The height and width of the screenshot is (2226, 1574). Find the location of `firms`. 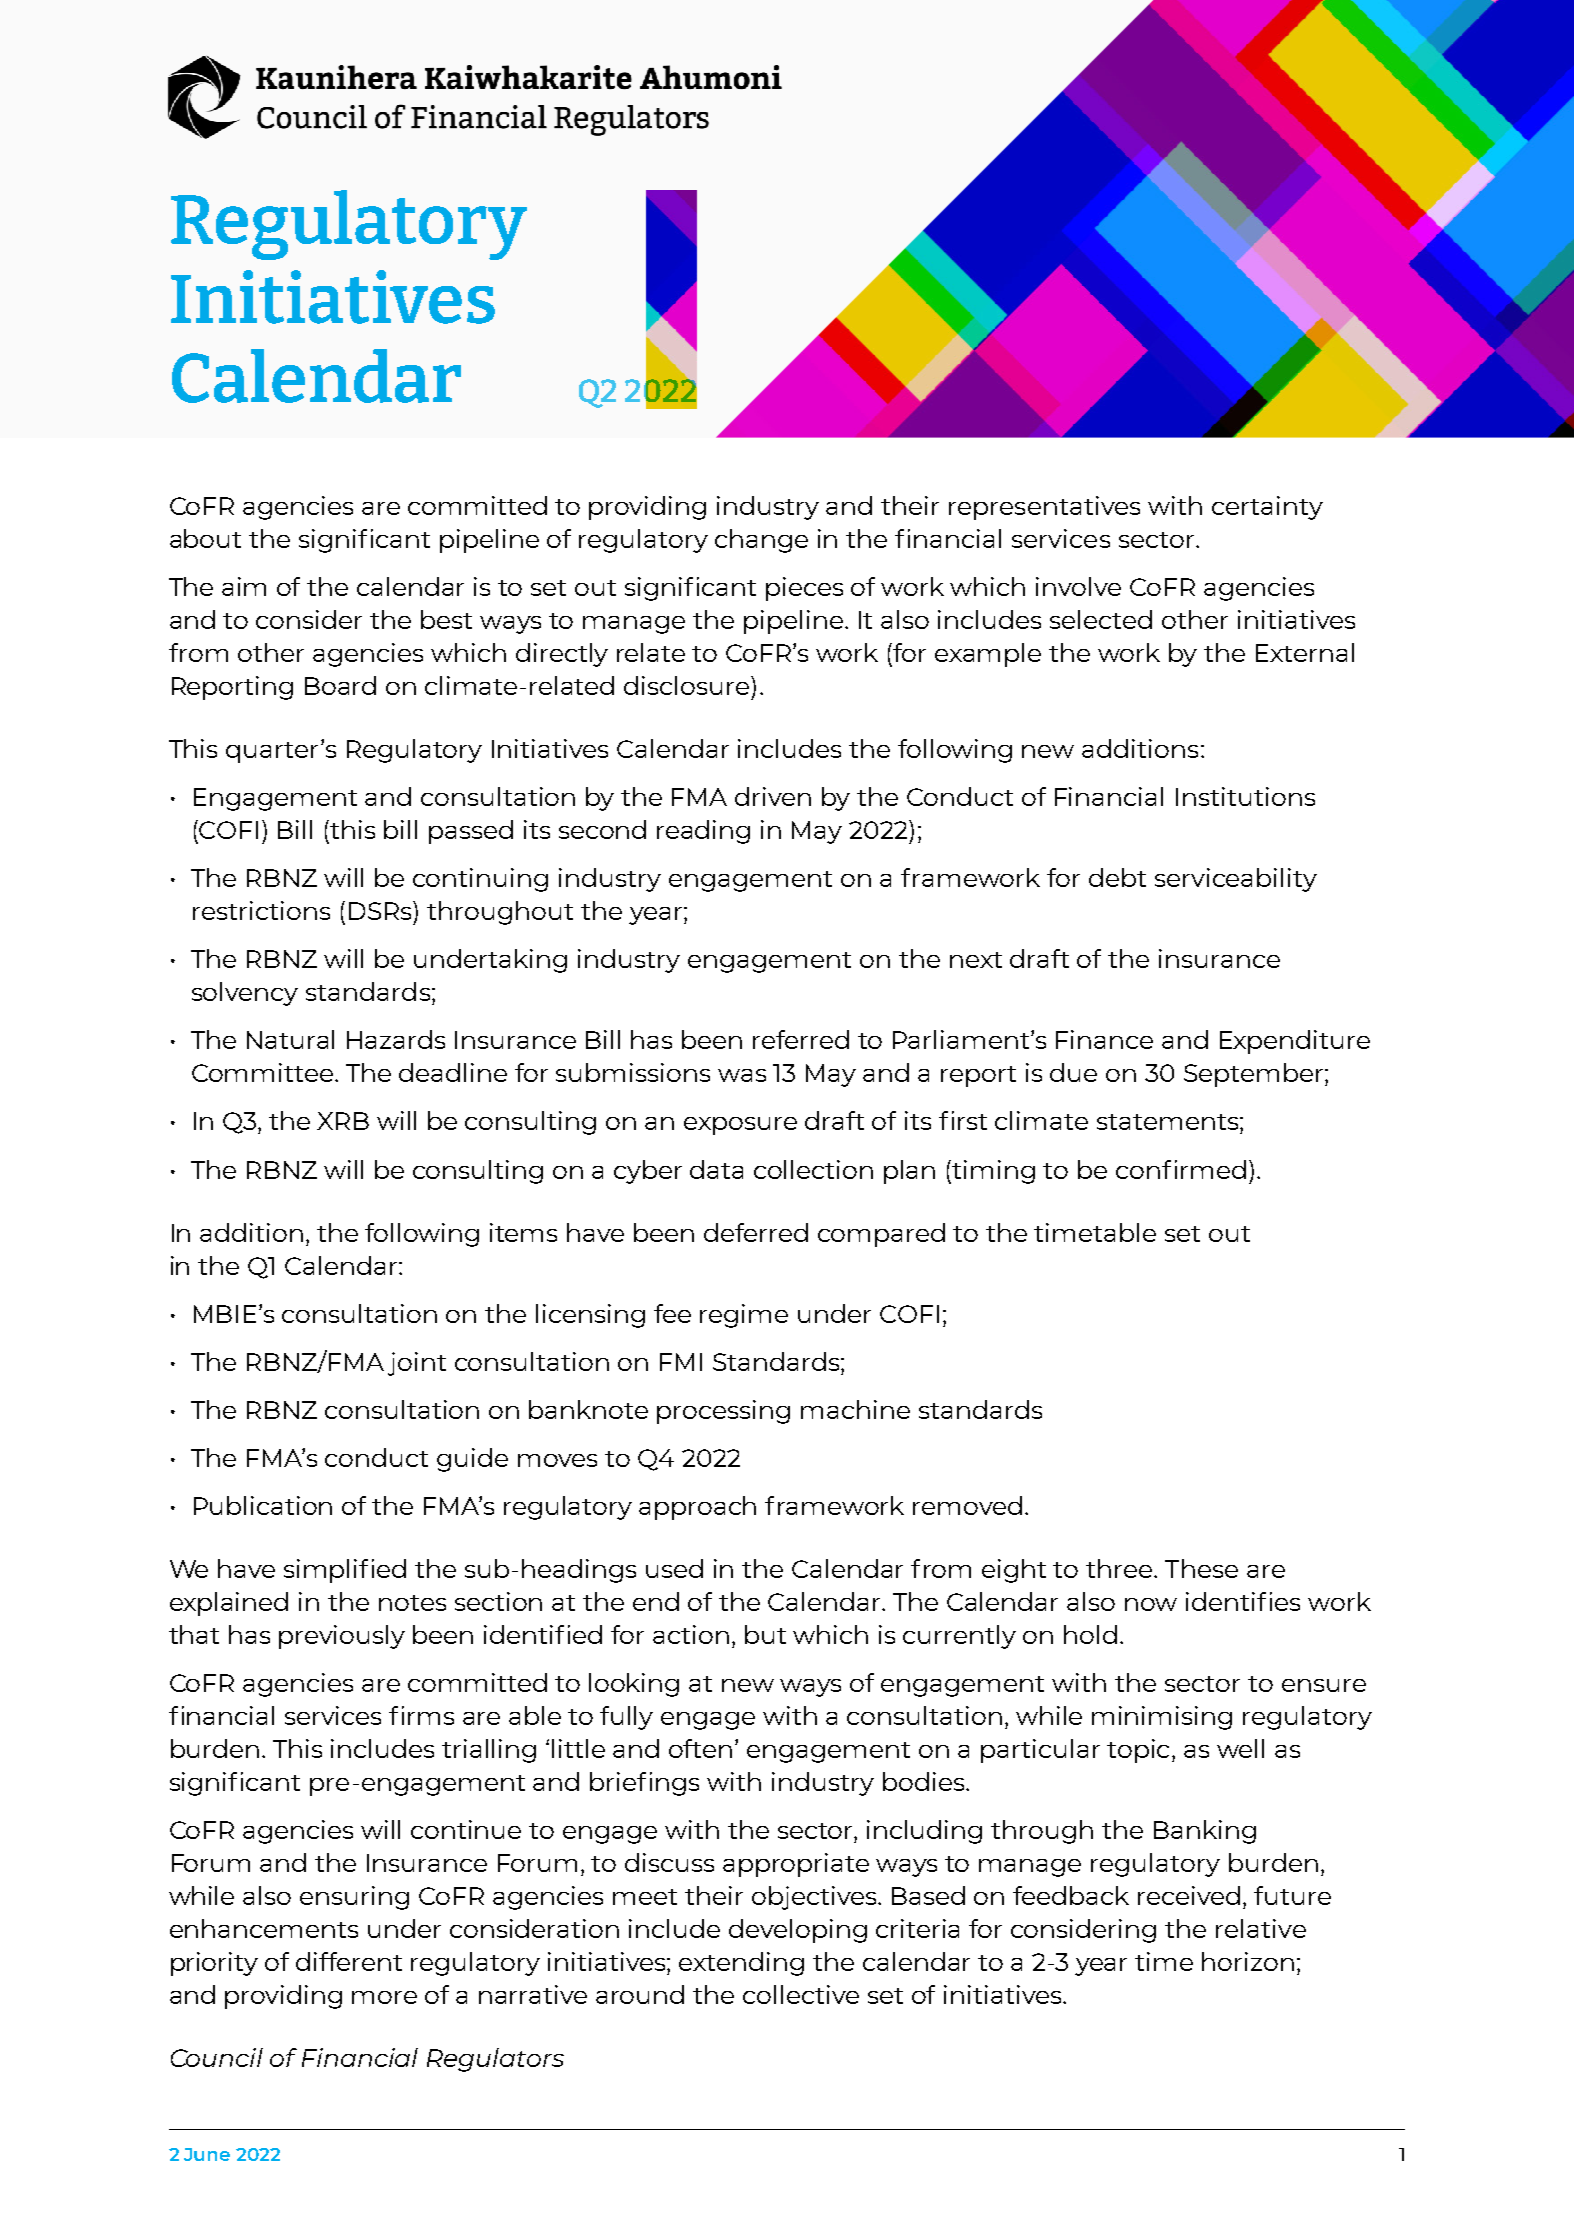

firms is located at coordinates (421, 1715).
